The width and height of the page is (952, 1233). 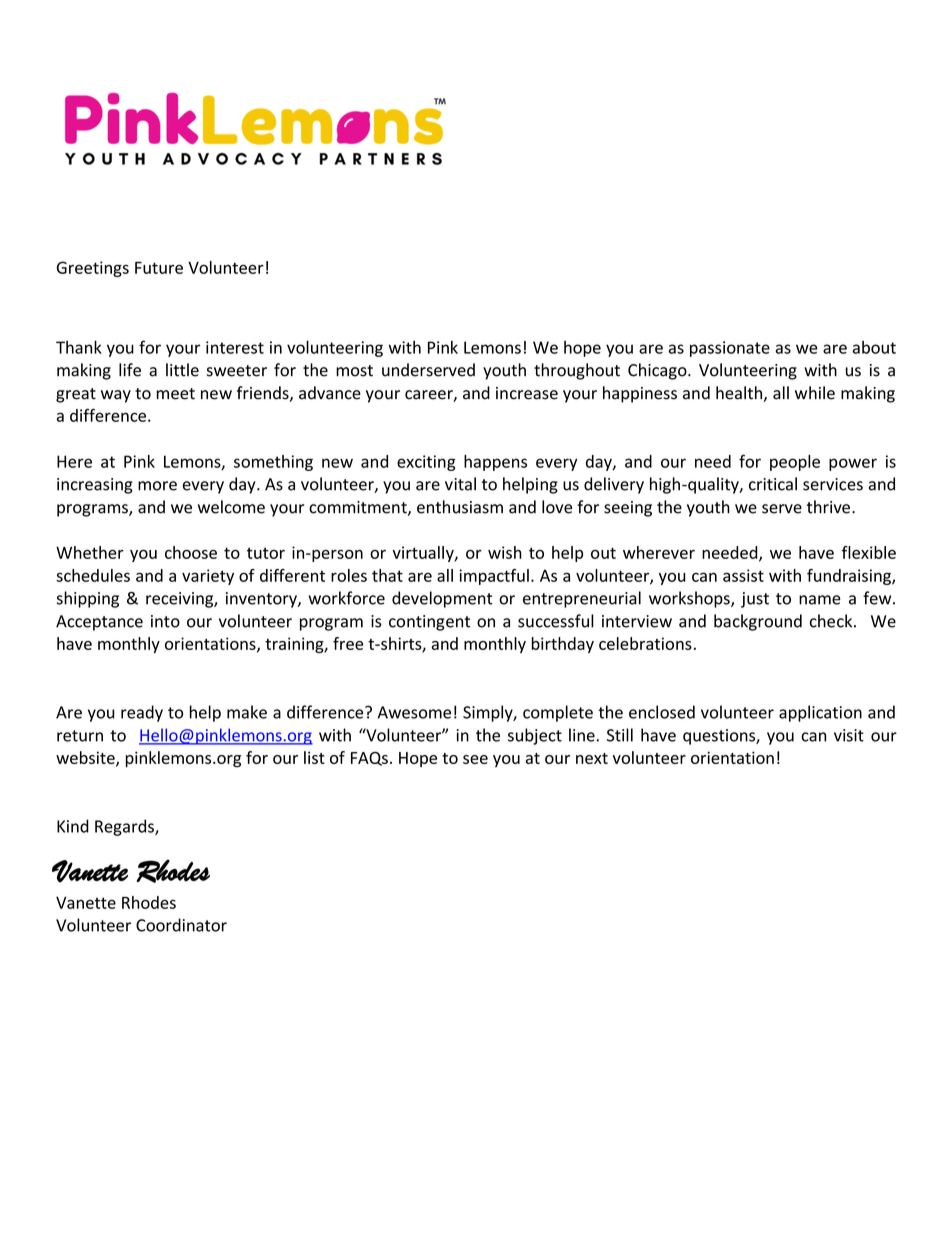 What do you see at coordinates (730, 349) in the page?
I see `passionate` at bounding box center [730, 349].
